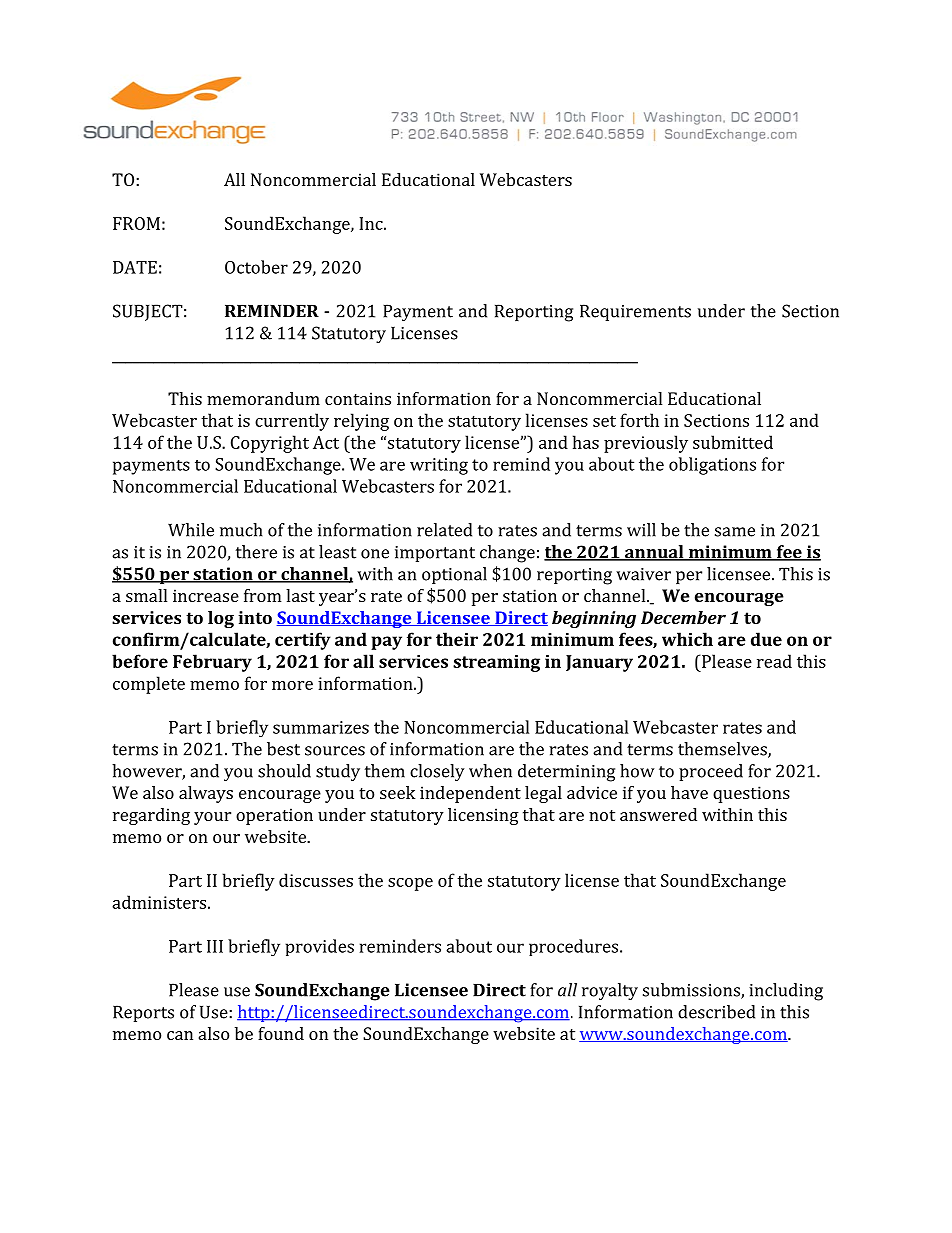 The image size is (952, 1233). Describe the element at coordinates (639, 420) in the page. I see `forth` at that location.
